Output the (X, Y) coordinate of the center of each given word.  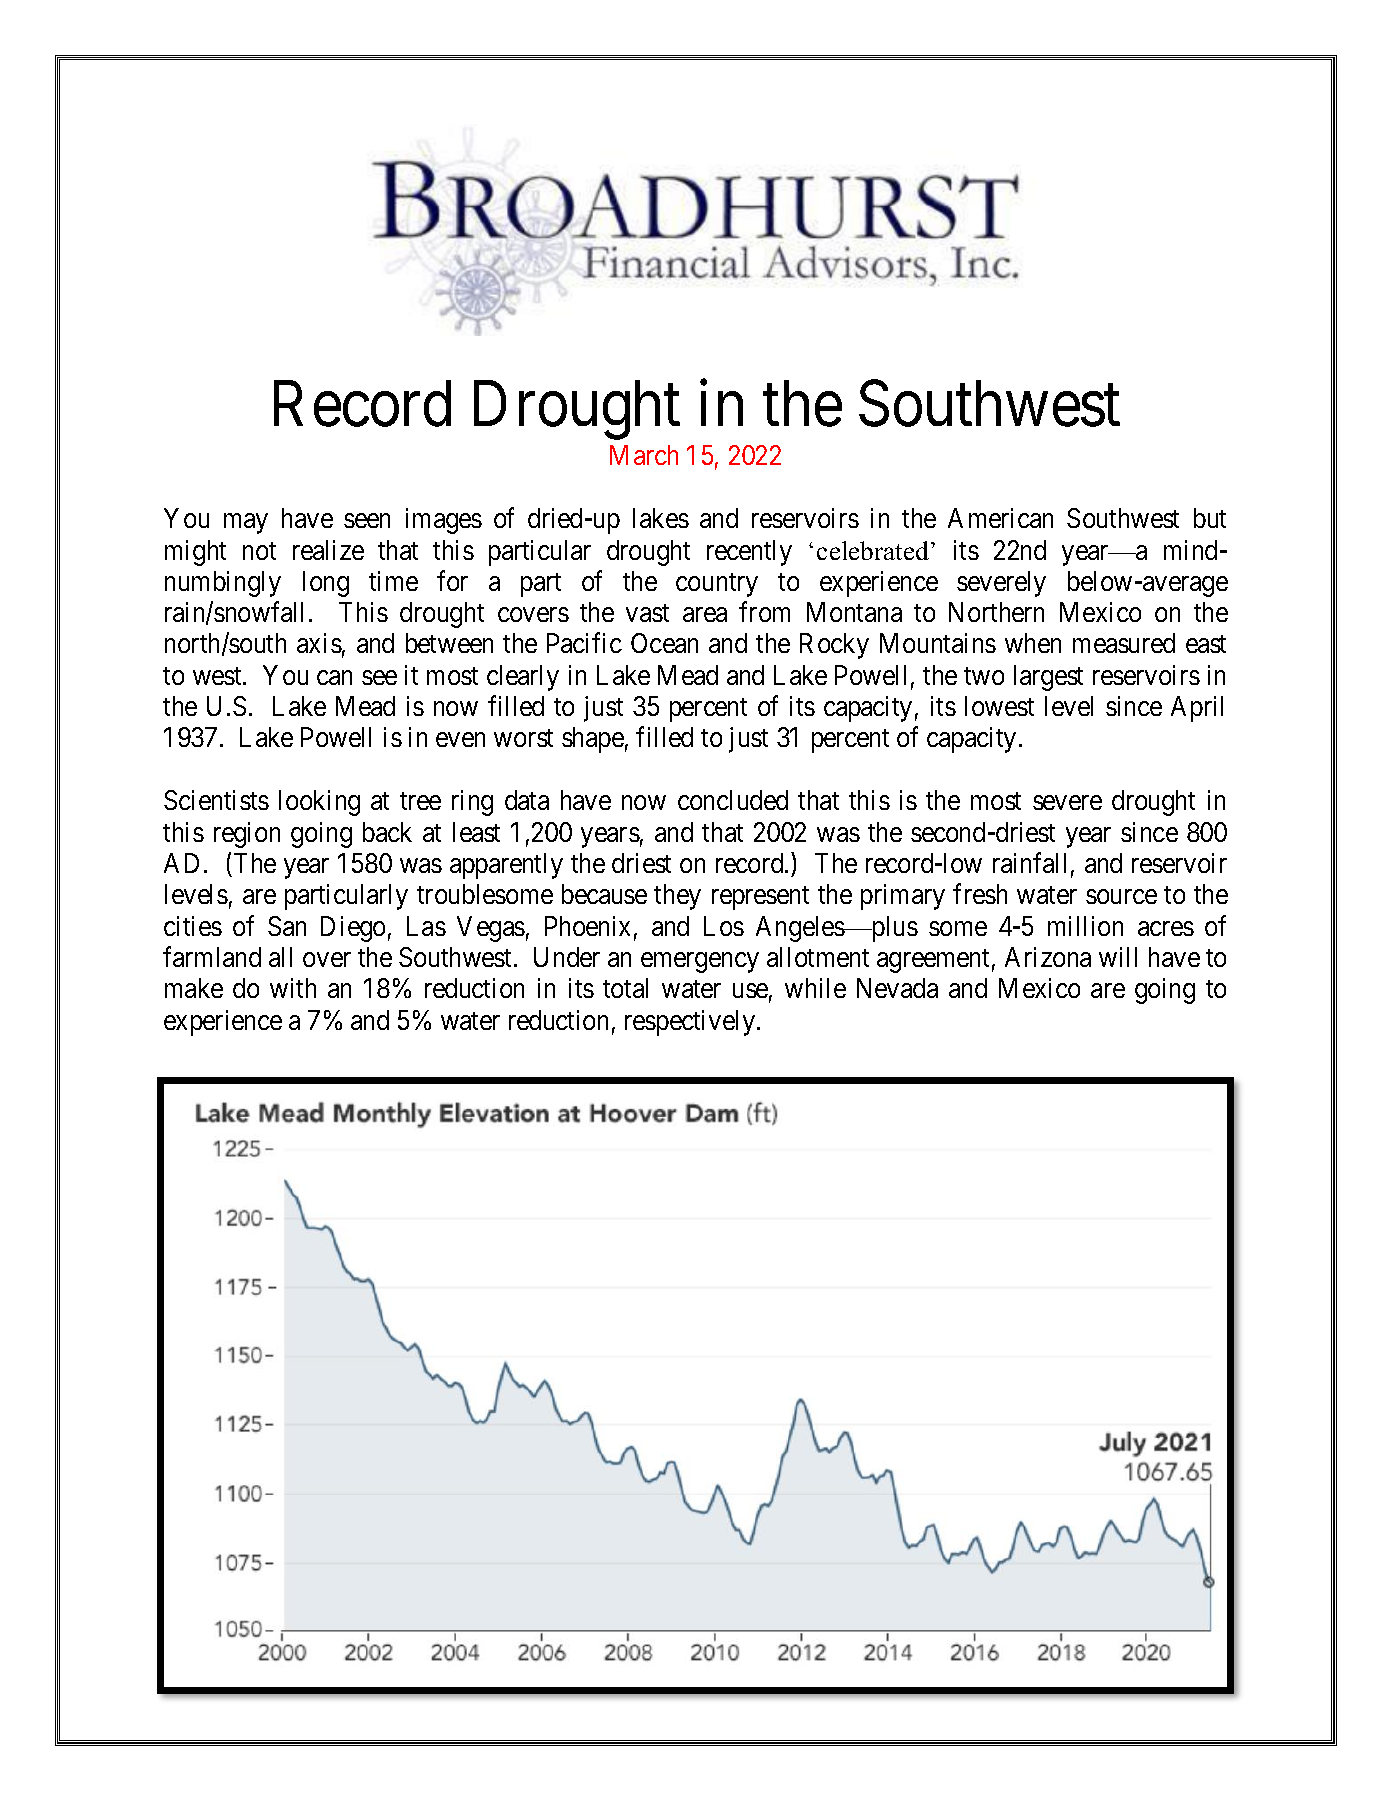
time (393, 581)
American (1000, 518)
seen (367, 521)
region (247, 835)
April (1197, 709)
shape (593, 740)
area (705, 614)
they (677, 897)
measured (1124, 643)
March (644, 455)
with (293, 988)
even (460, 740)
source (1121, 897)
